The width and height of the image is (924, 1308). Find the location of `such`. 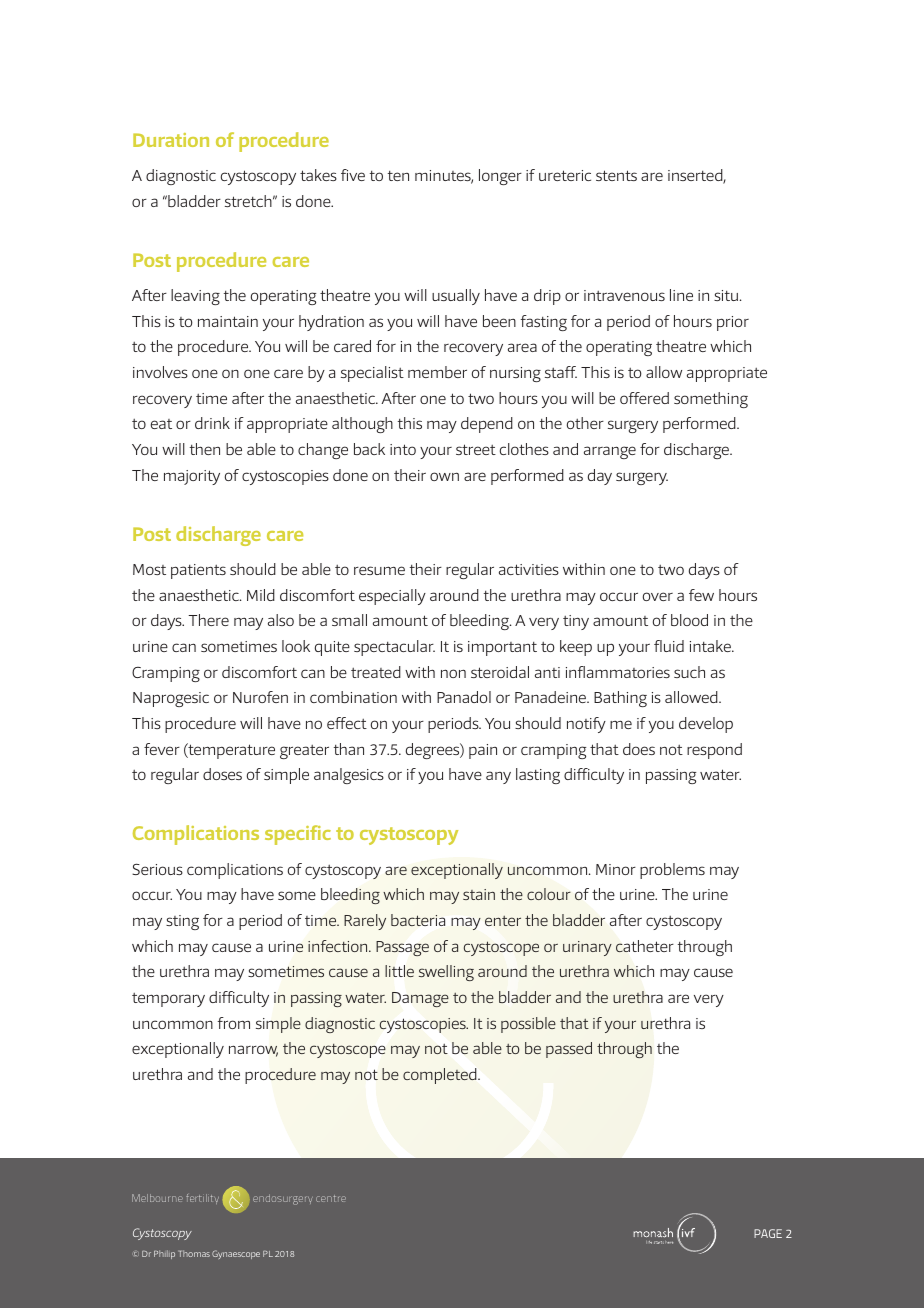

such is located at coordinates (689, 672).
